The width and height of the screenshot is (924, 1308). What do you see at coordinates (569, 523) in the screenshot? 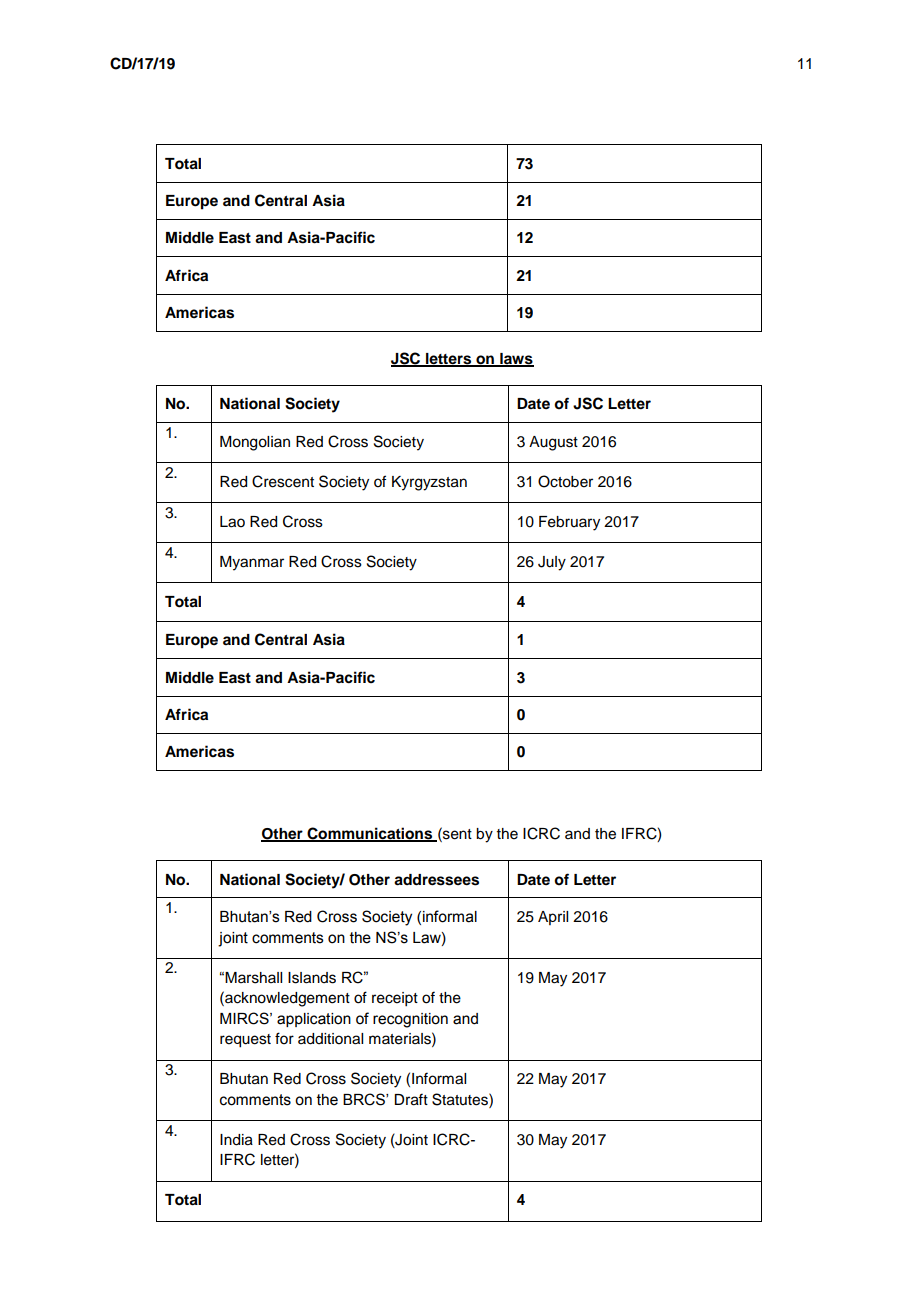
I see `February` at bounding box center [569, 523].
